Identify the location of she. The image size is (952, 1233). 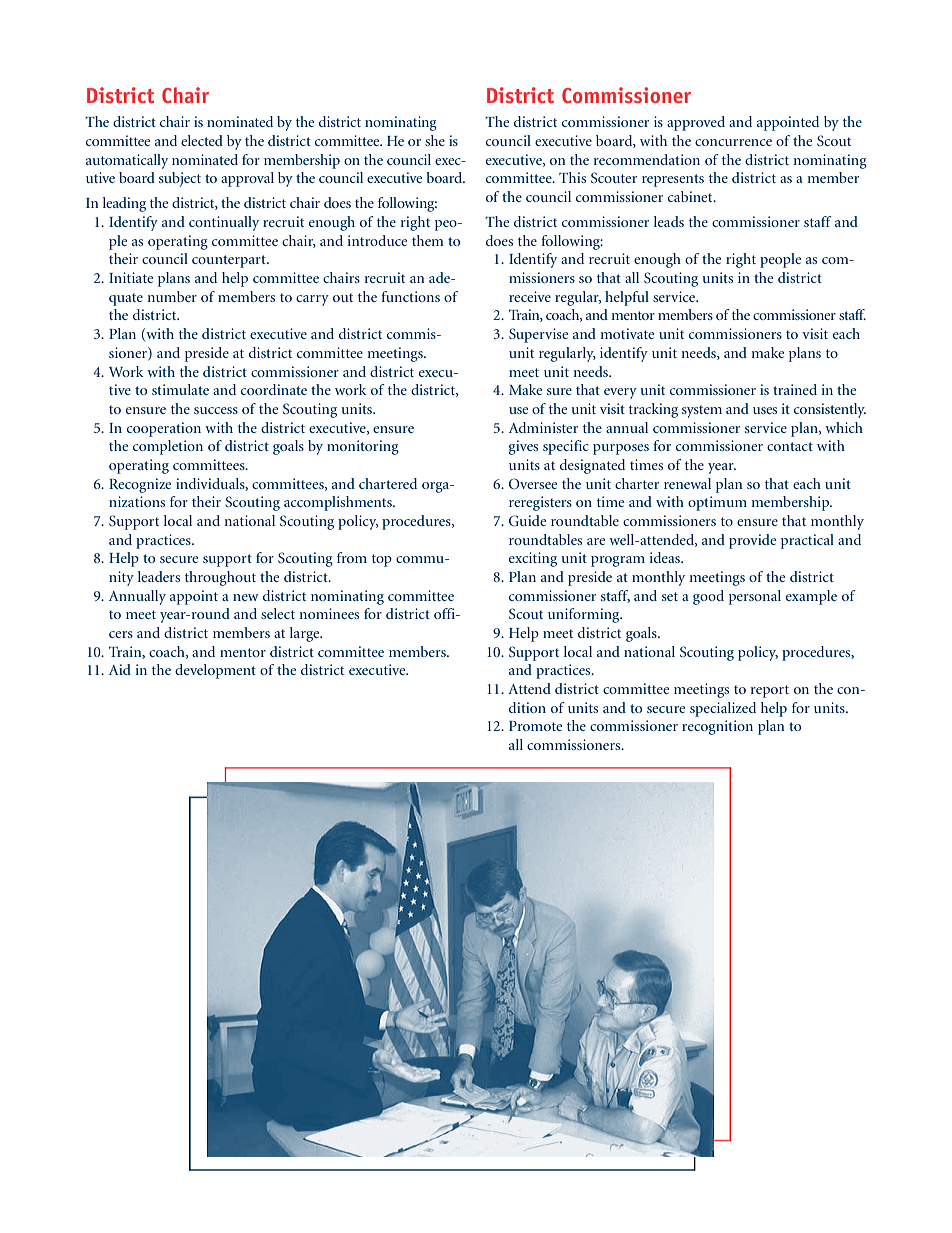
(435, 140).
